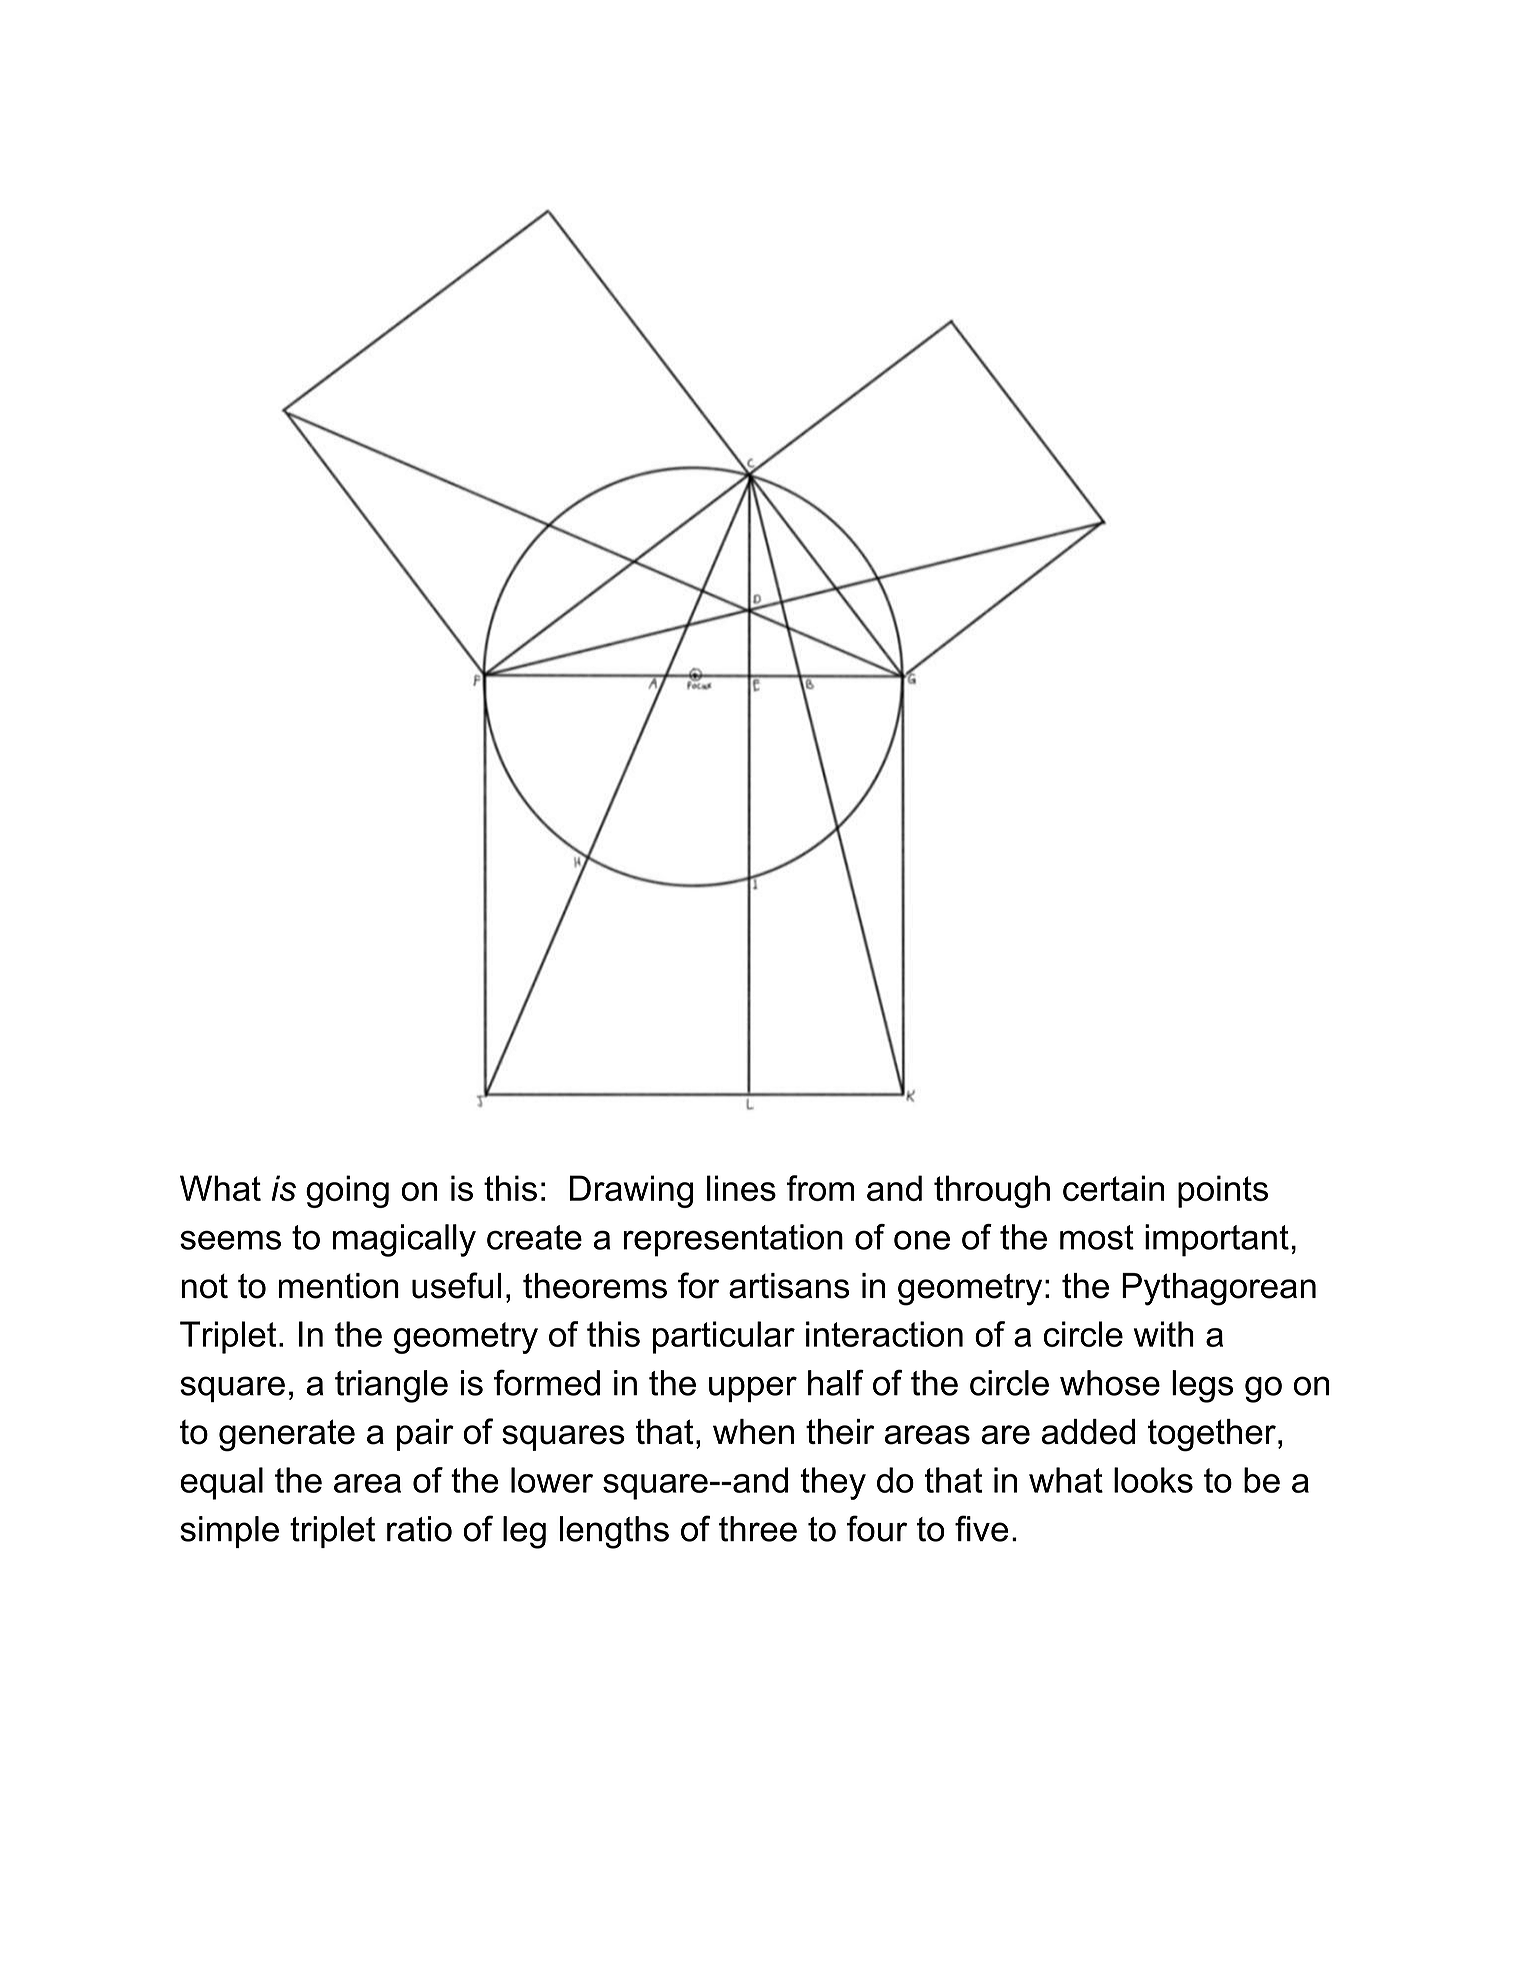 This image has height=1975, width=1526. Describe the element at coordinates (758, 1529) in the image. I see `three` at that location.
